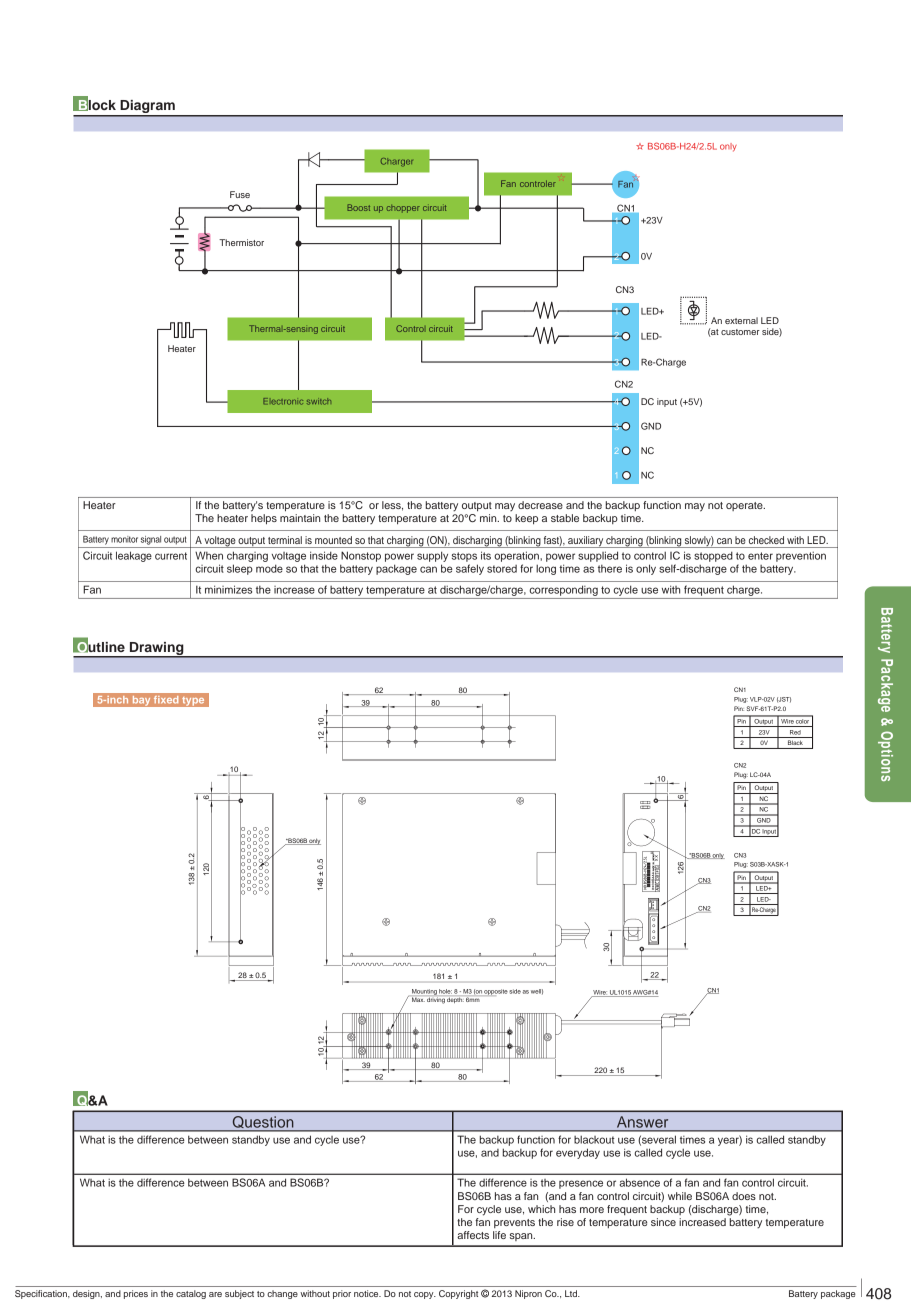 The height and width of the screenshot is (1308, 924). What do you see at coordinates (157, 649) in the screenshot?
I see `Drawing` at bounding box center [157, 649].
